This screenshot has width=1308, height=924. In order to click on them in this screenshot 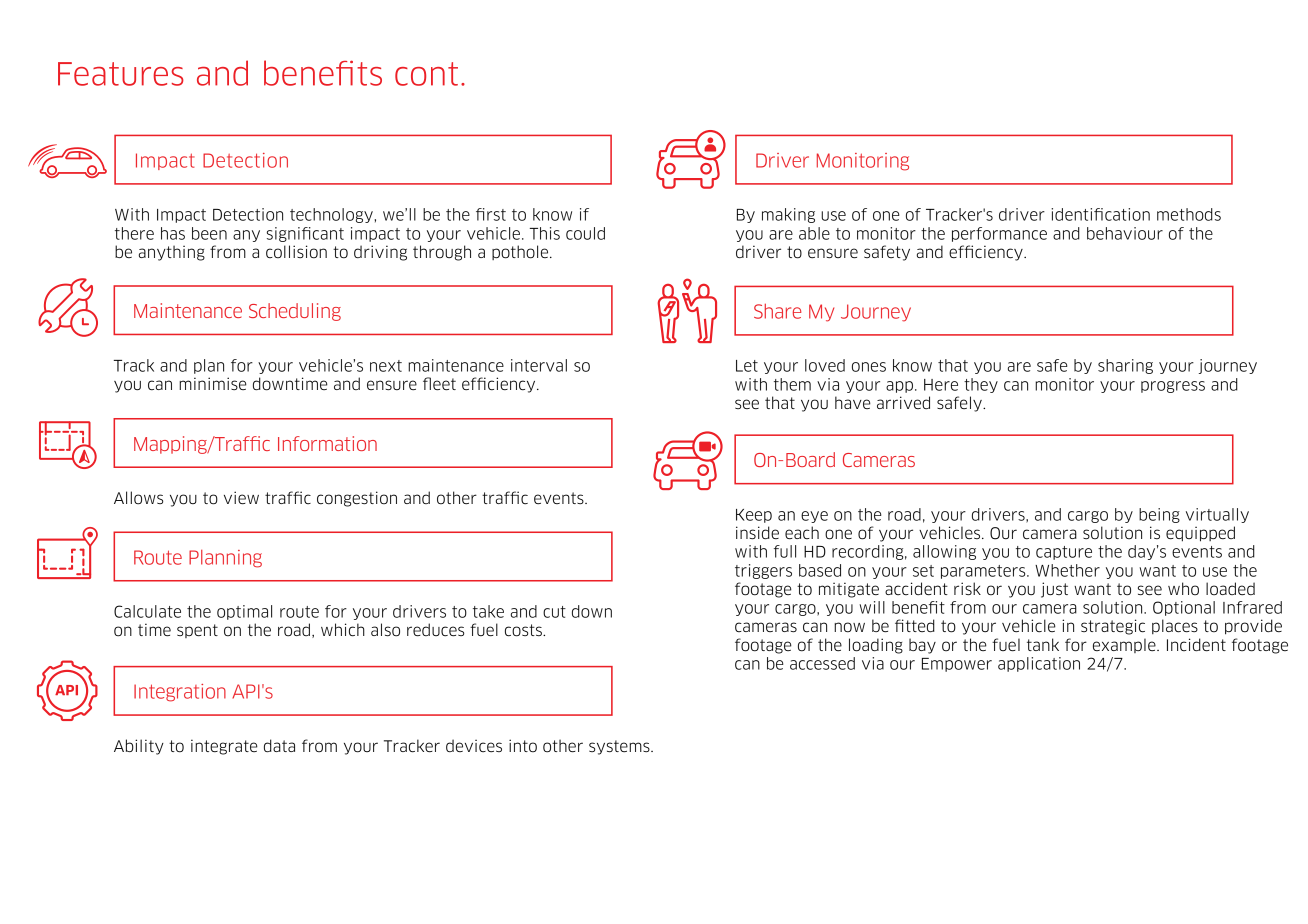, I will do `click(792, 384)`.
